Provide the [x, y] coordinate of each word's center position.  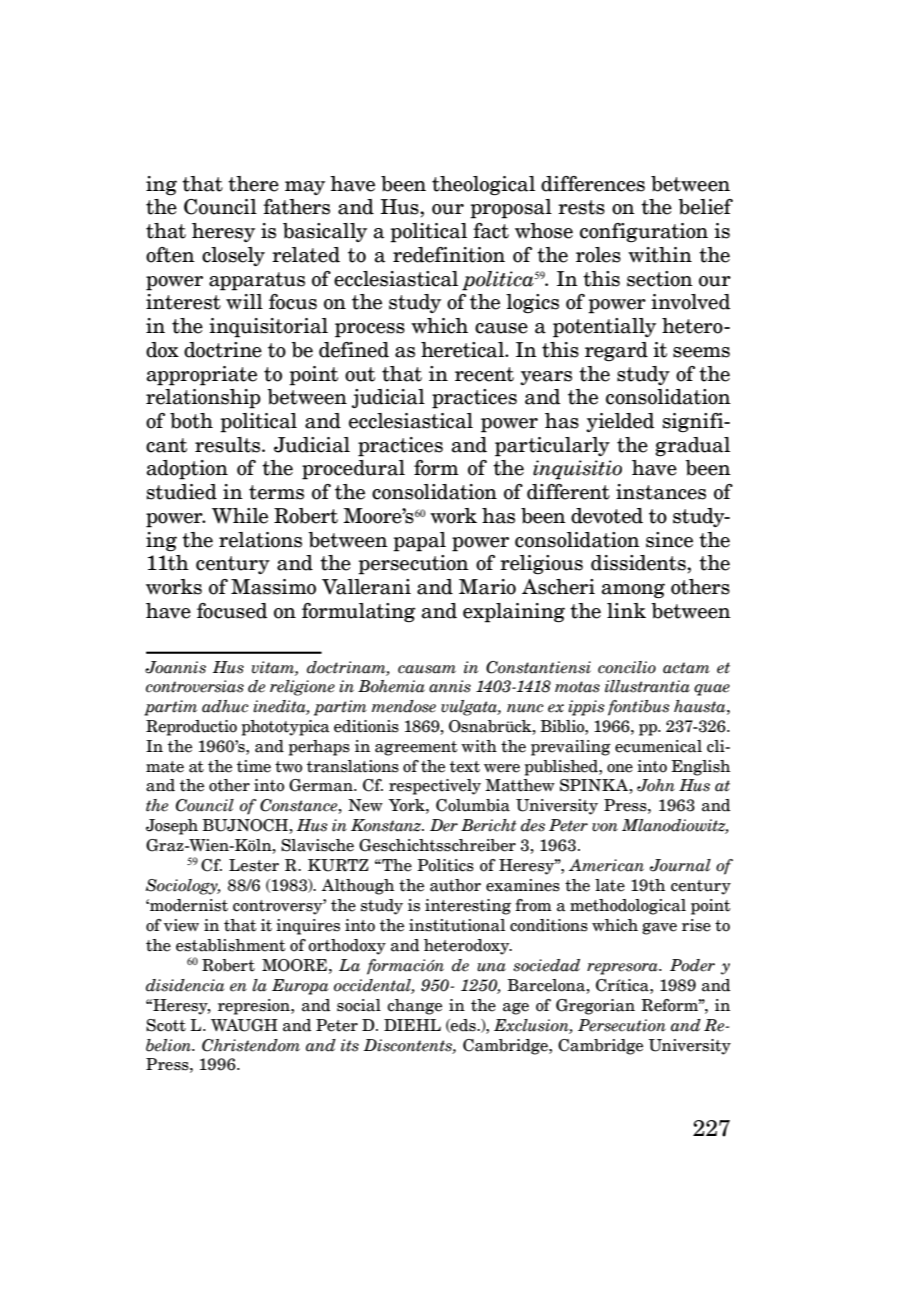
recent [484, 374]
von [605, 827]
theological [483, 186]
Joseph [172, 827]
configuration [644, 233]
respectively [435, 787]
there [253, 184]
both [191, 421]
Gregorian [595, 1007]
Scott [166, 1025]
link [626, 610]
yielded [620, 422]
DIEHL [412, 1025]
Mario [487, 587]
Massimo [273, 587]
